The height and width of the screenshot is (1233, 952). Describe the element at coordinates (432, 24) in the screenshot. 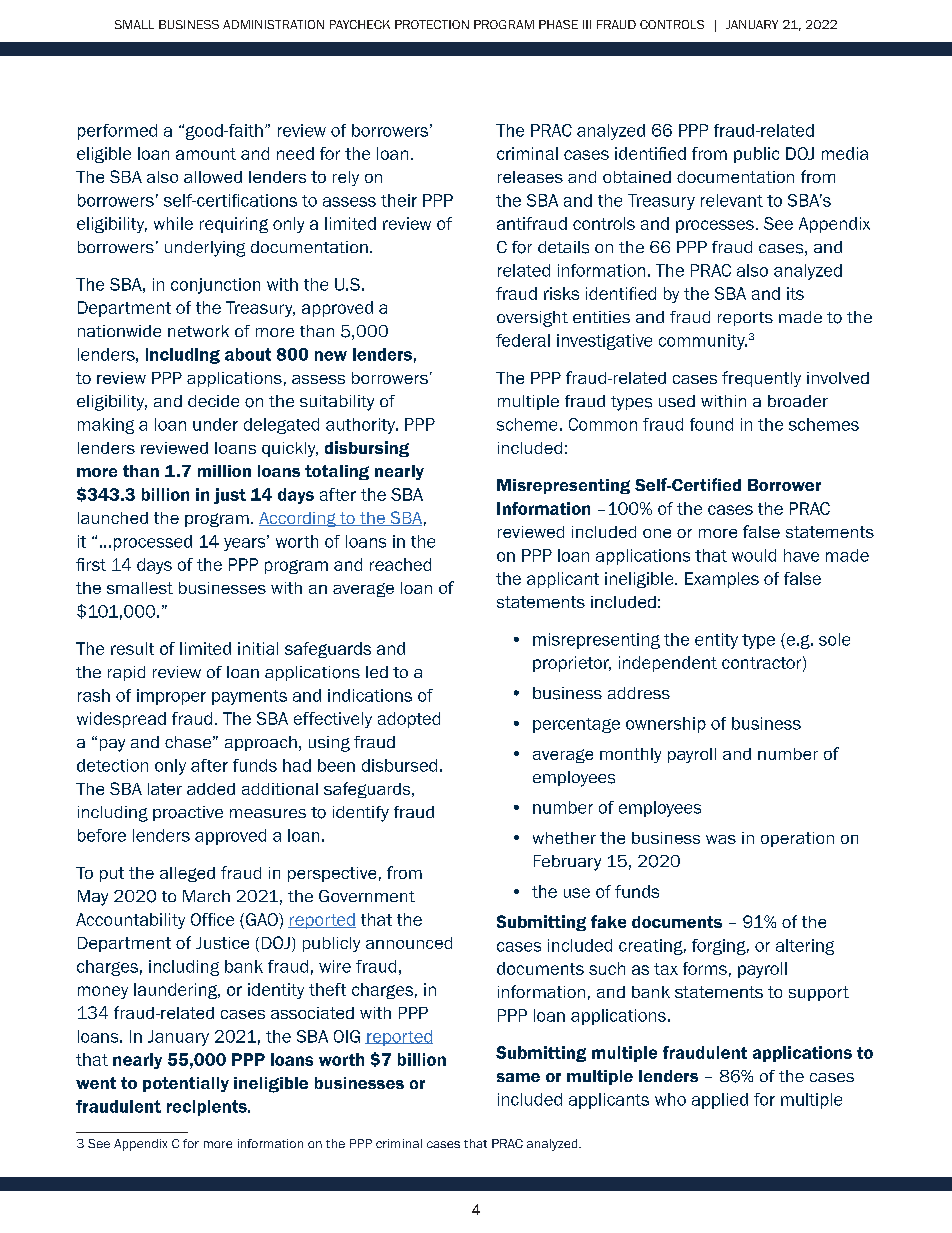

I see `PROTECTION` at that location.
